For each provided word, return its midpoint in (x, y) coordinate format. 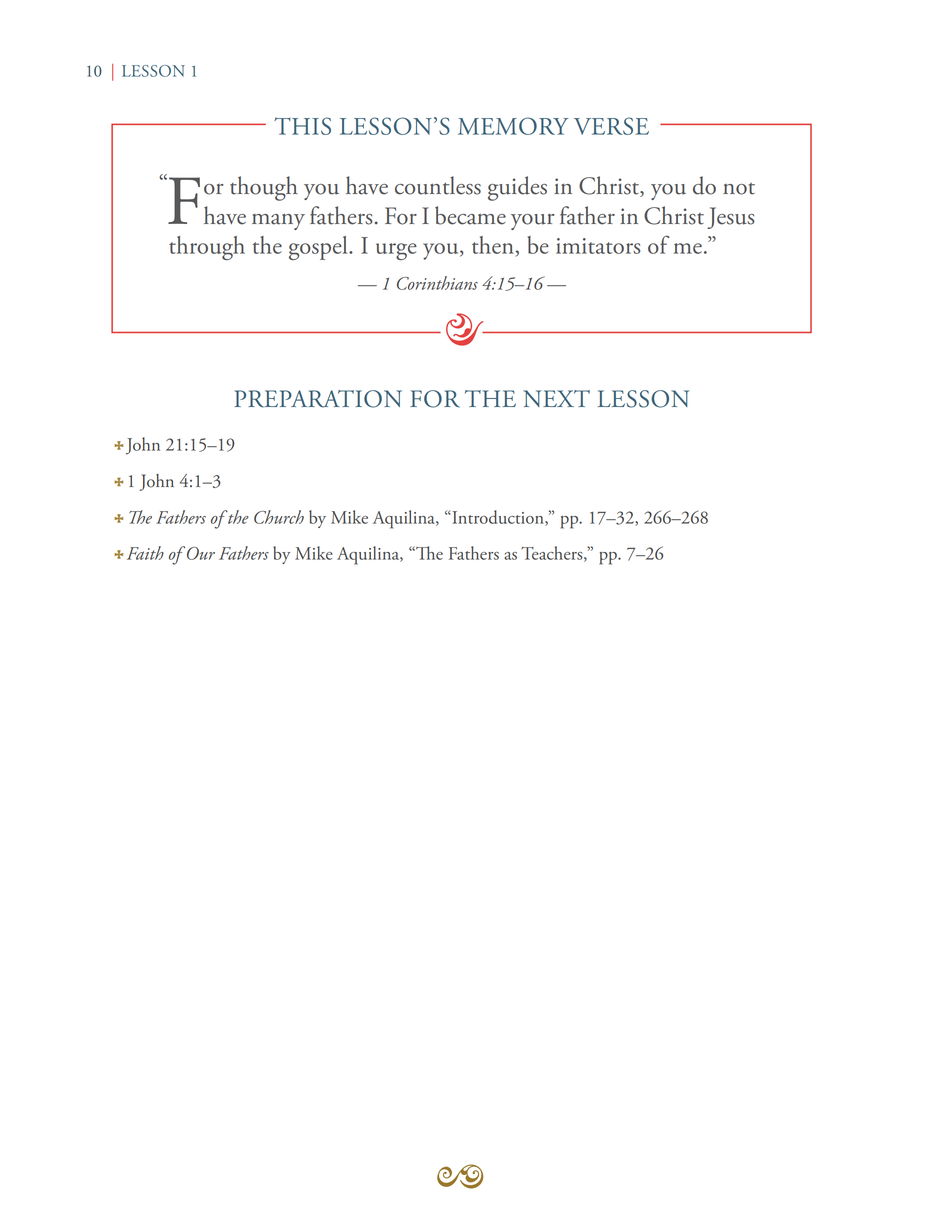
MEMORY (513, 126)
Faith (145, 553)
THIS (302, 126)
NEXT (556, 398)
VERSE (611, 126)
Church (279, 517)
